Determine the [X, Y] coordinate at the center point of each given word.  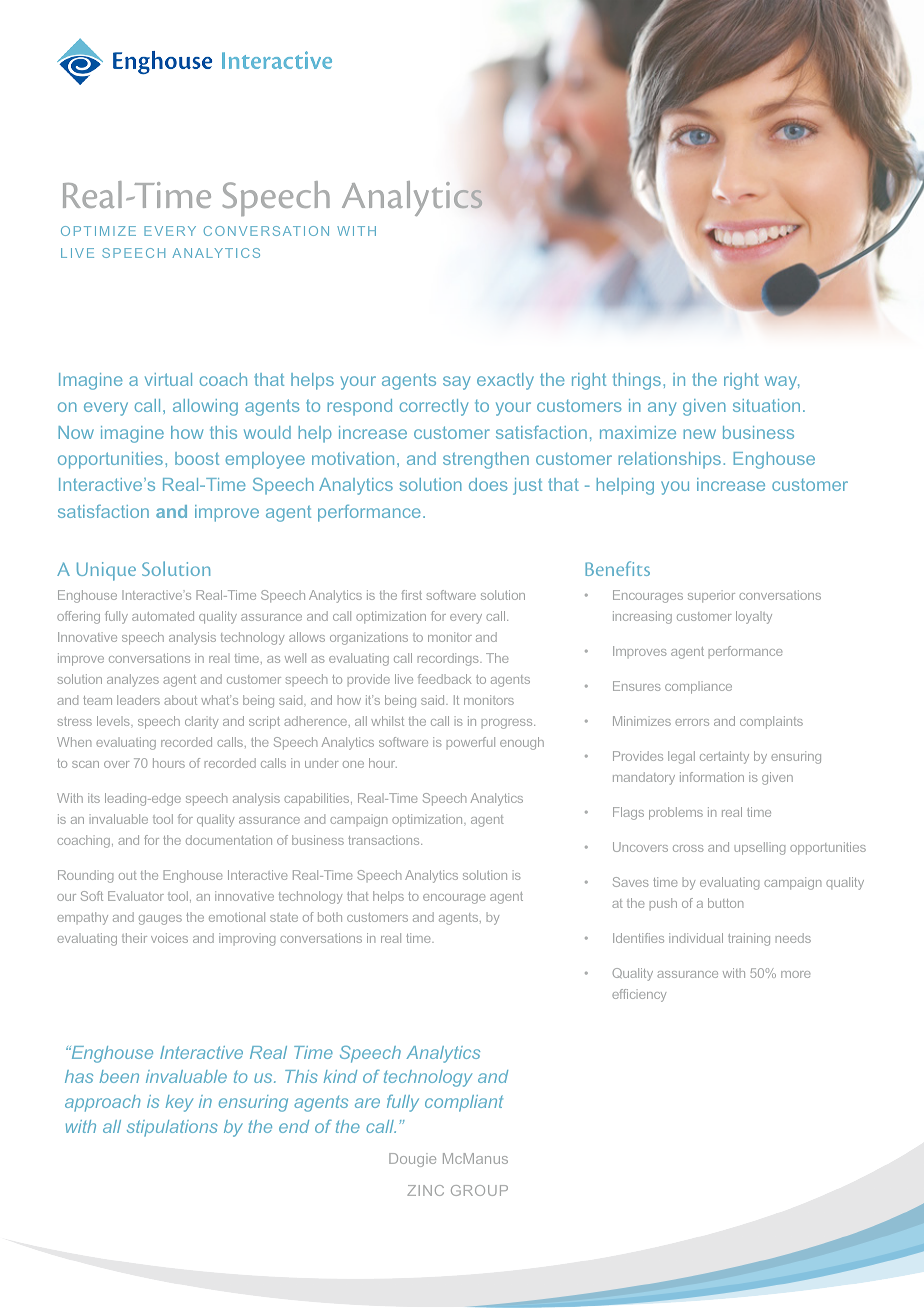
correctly [434, 407]
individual [696, 938]
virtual [168, 379]
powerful [471, 743]
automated [163, 616]
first [411, 595]
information [712, 777]
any [662, 409]
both [330, 917]
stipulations [172, 1128]
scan [85, 764]
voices [169, 938]
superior [711, 596]
